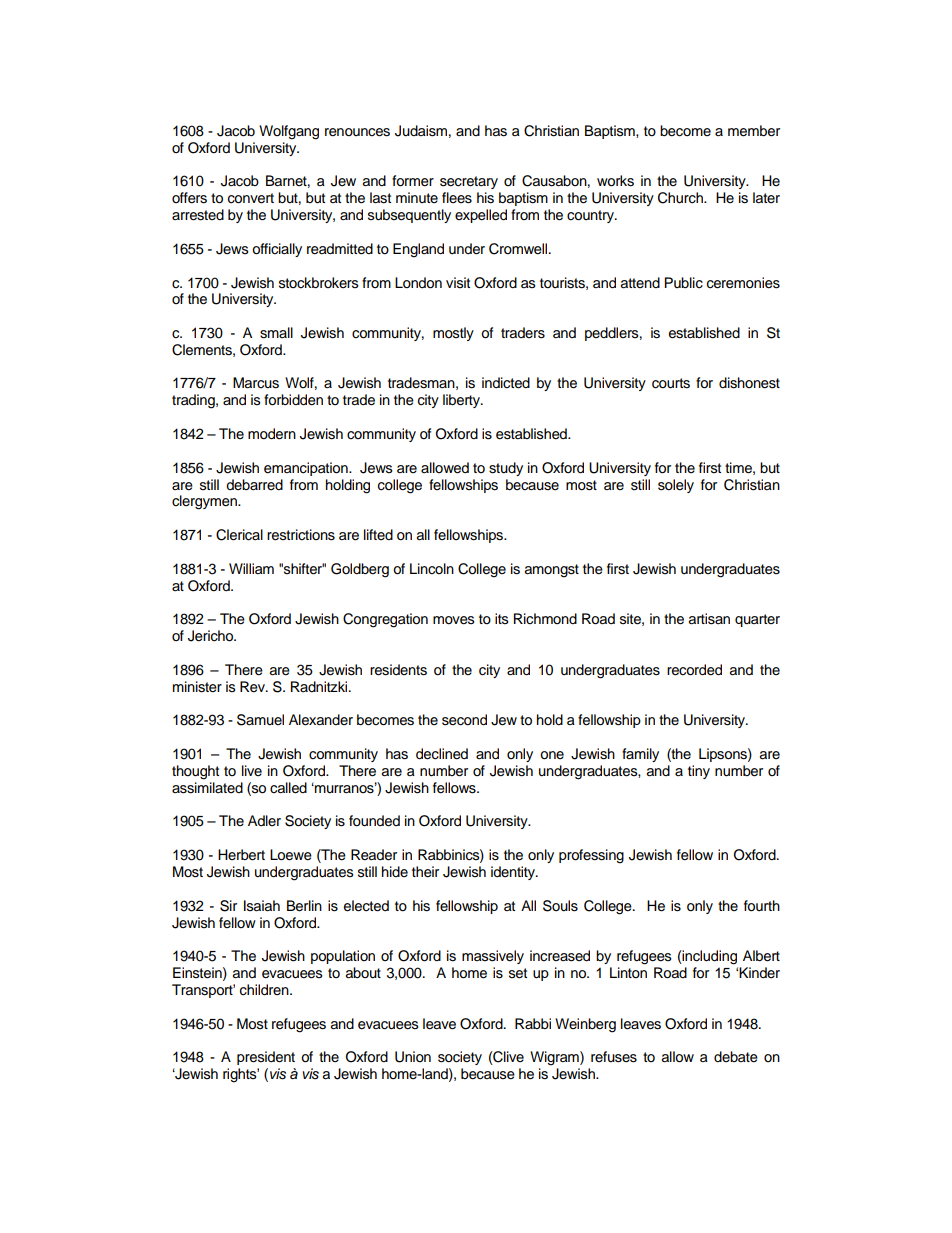 This screenshot has height=1233, width=952. I want to click on president, so click(266, 1058).
